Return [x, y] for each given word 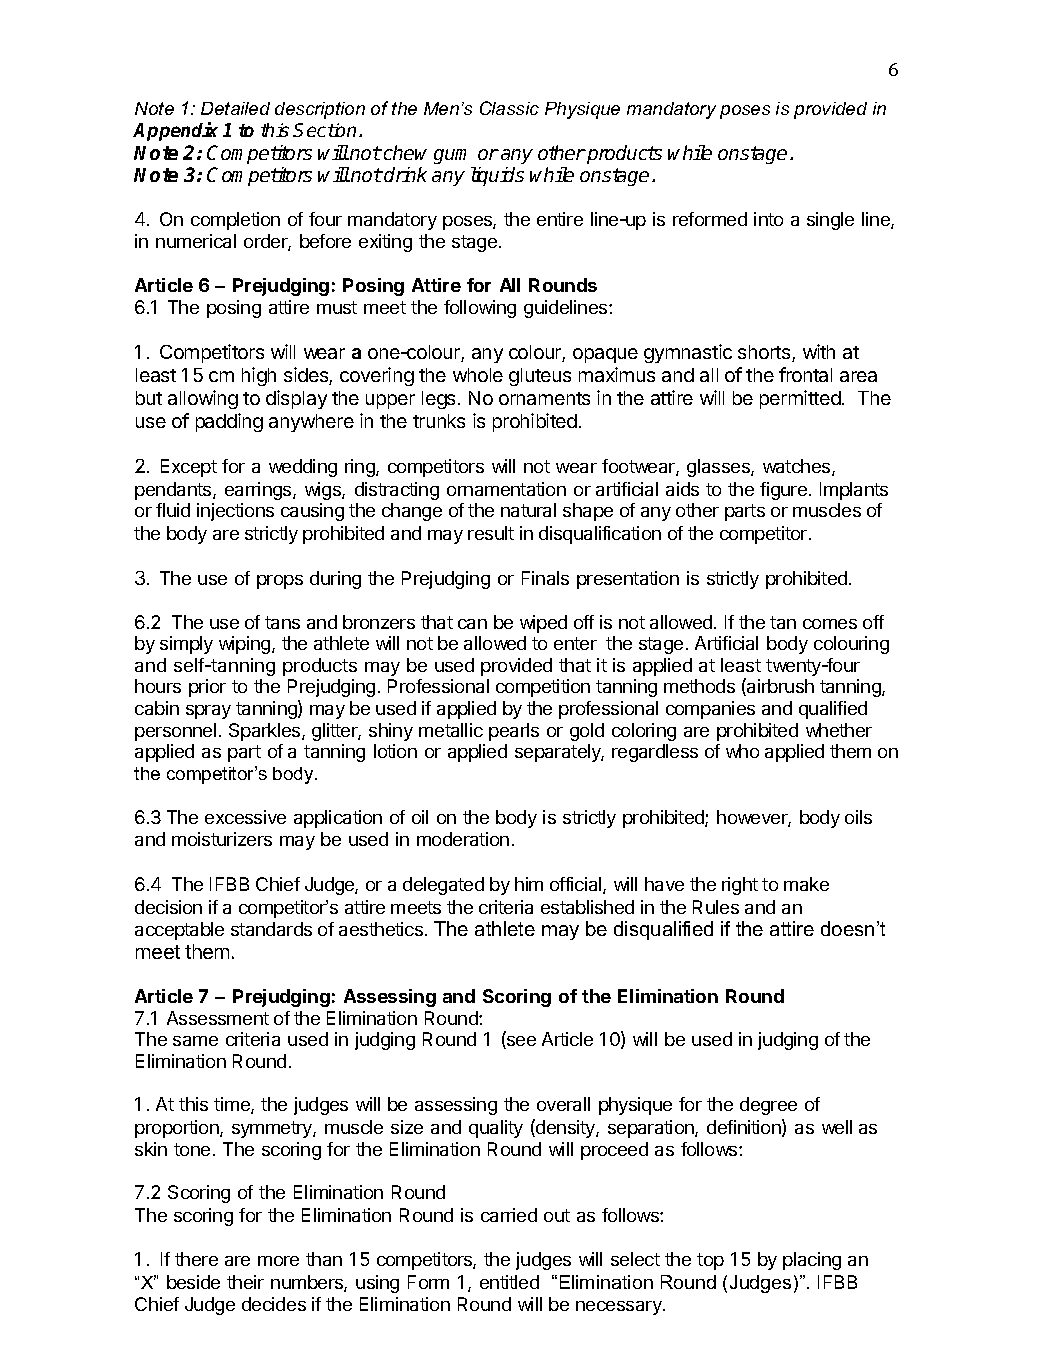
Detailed [235, 108]
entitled [509, 1282]
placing [812, 1261]
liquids [497, 176]
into [768, 219]
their [245, 1282]
